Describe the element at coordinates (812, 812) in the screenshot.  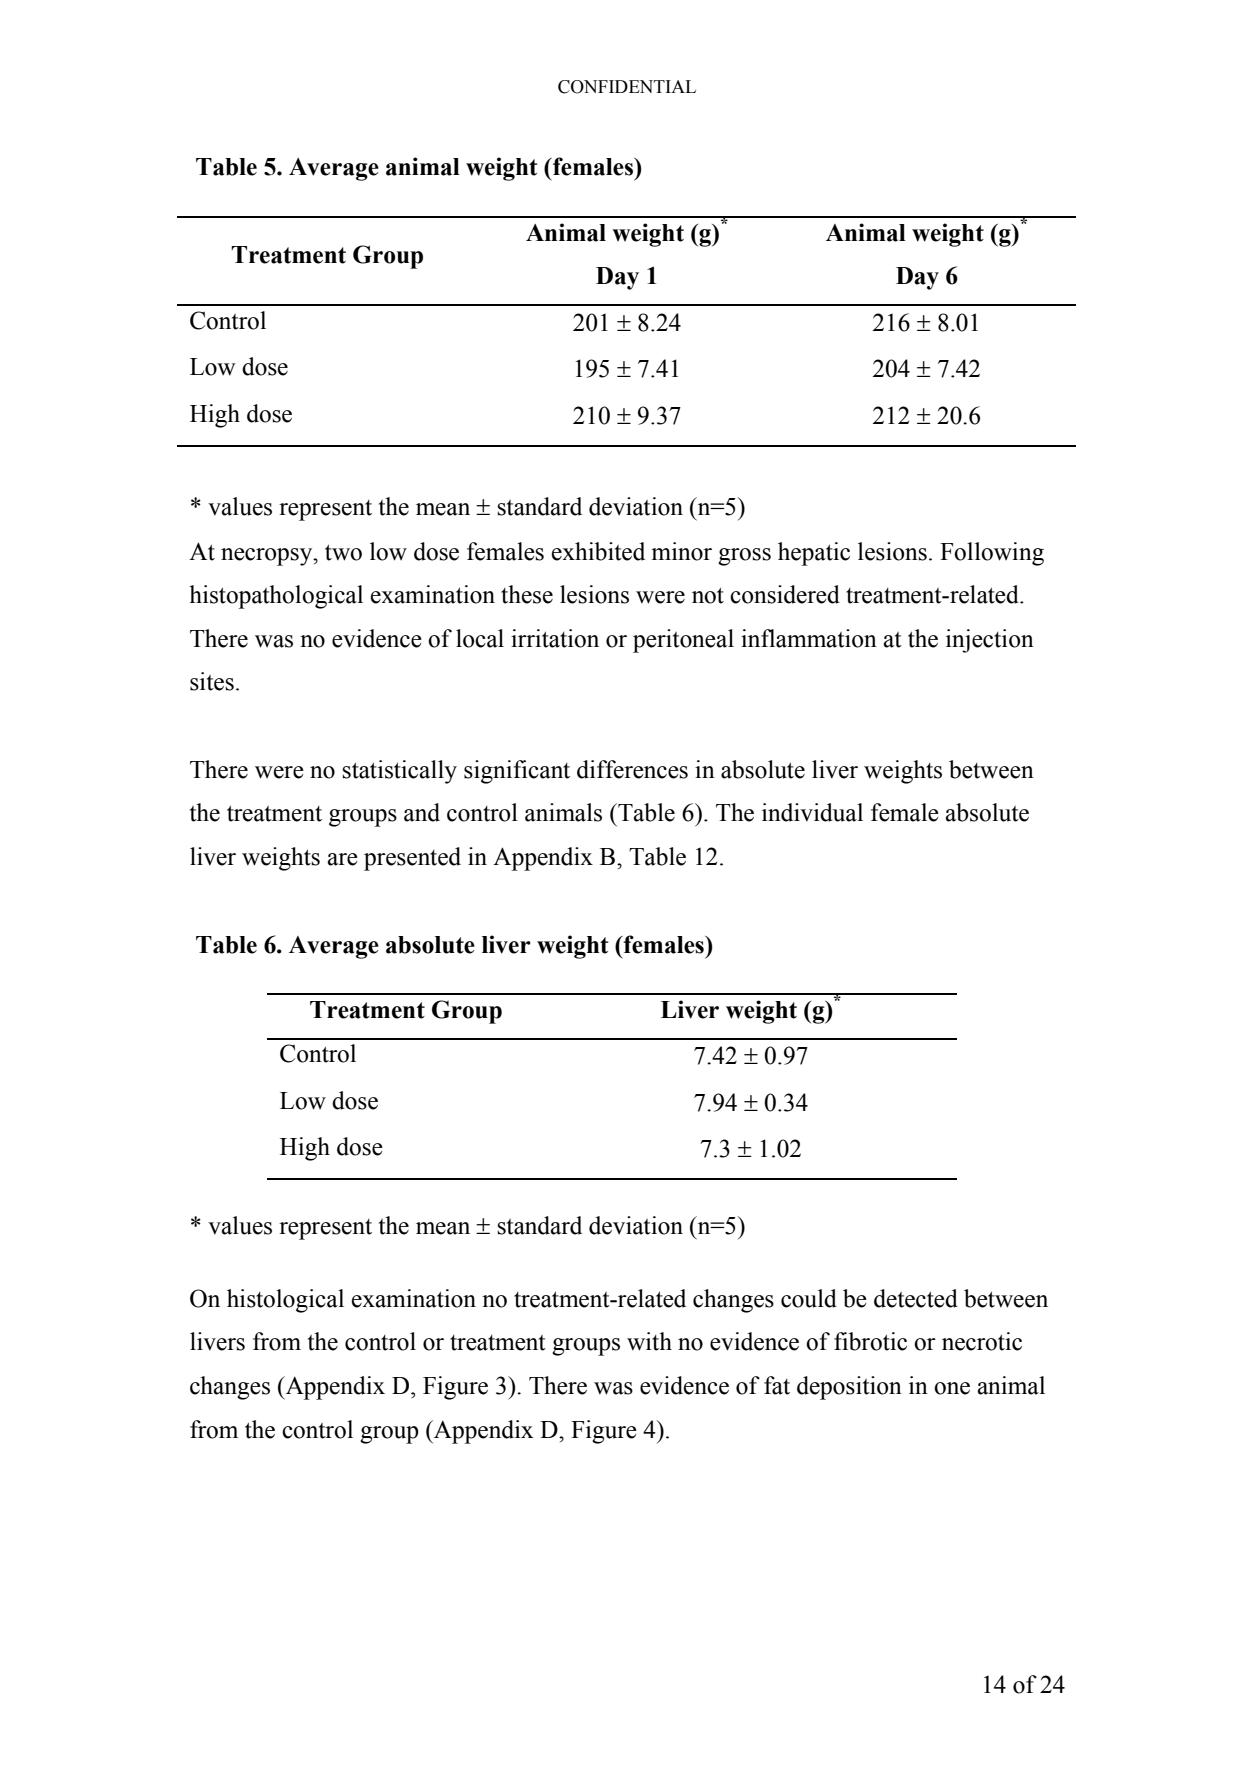
I see `individual` at that location.
